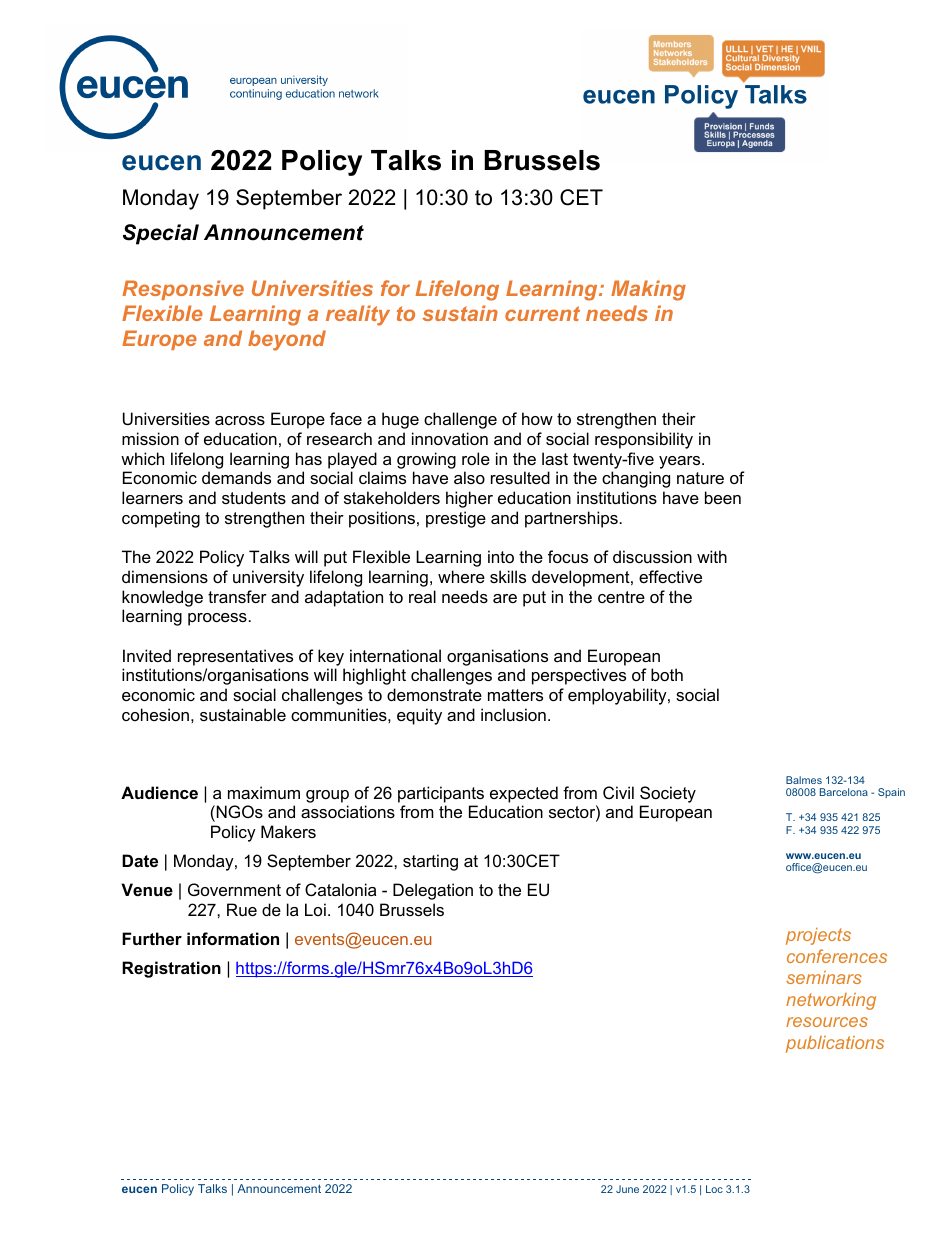 The image size is (952, 1233). What do you see at coordinates (844, 792) in the page?
I see `Barcelona` at bounding box center [844, 792].
